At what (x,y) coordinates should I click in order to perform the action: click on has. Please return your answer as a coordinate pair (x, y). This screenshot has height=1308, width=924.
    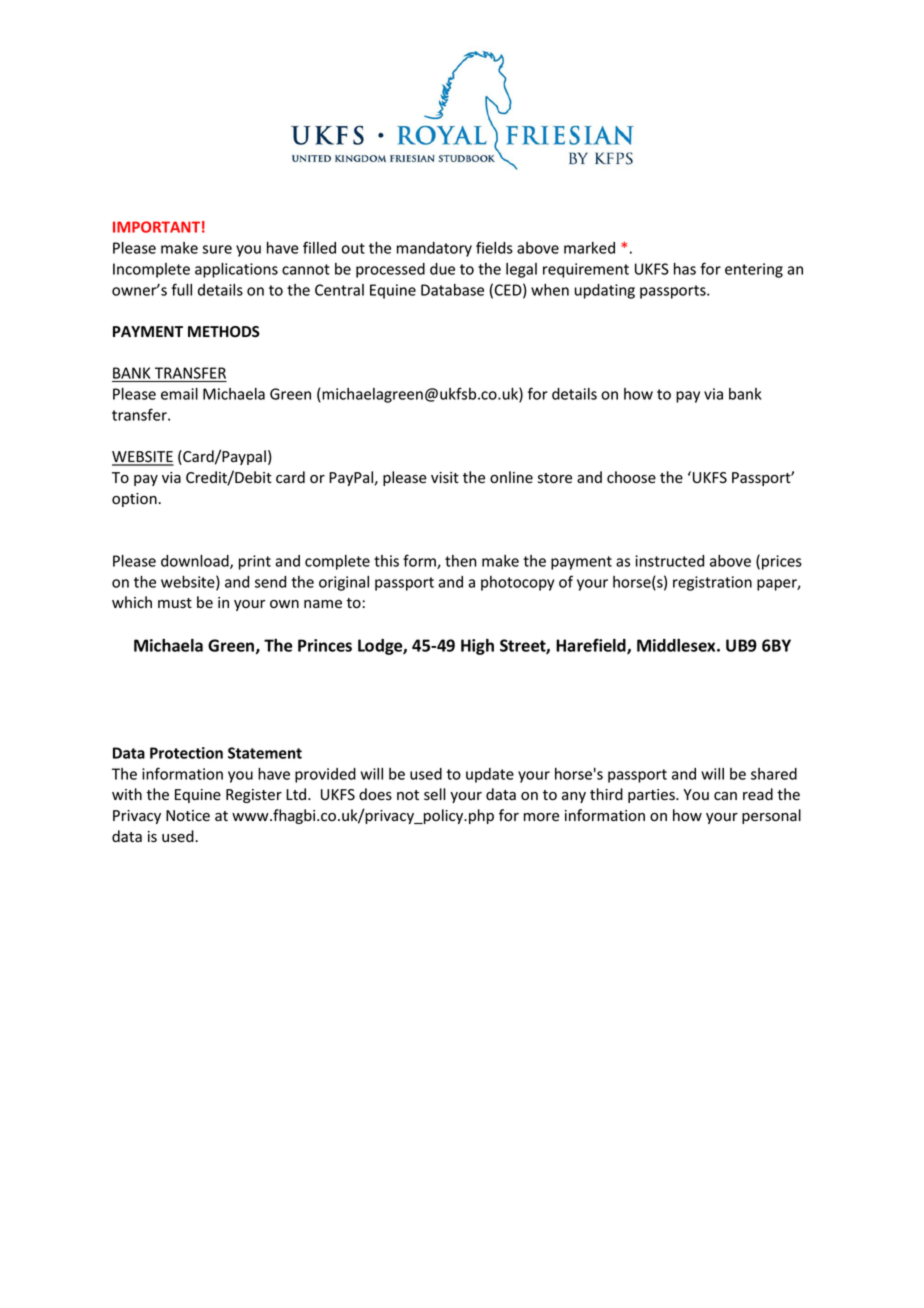
    Looking at the image, I should click on (685, 269).
